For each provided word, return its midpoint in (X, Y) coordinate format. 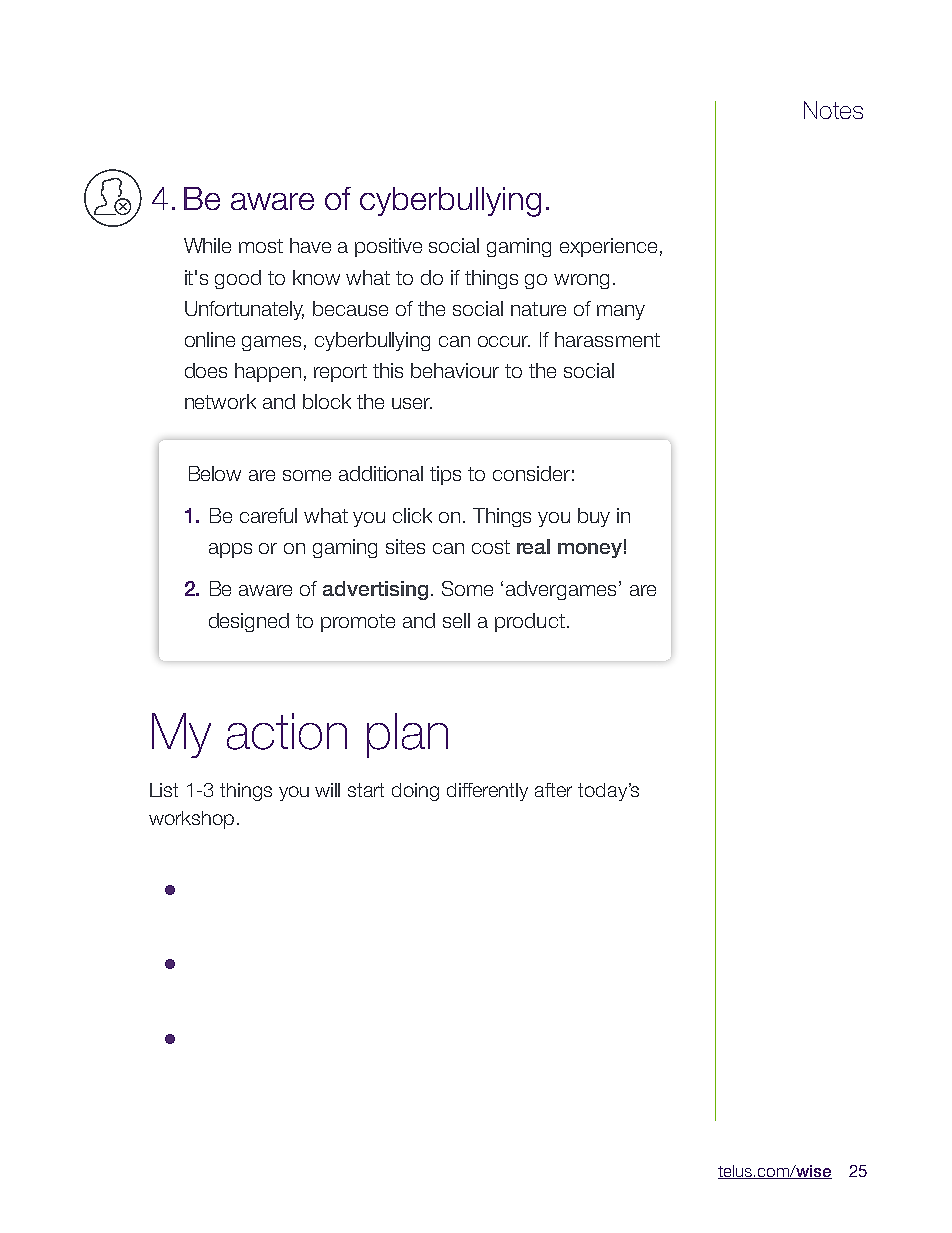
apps (230, 550)
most (261, 246)
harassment (607, 339)
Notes (833, 110)
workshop (191, 820)
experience (608, 247)
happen (268, 372)
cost (491, 547)
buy (594, 517)
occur (504, 341)
